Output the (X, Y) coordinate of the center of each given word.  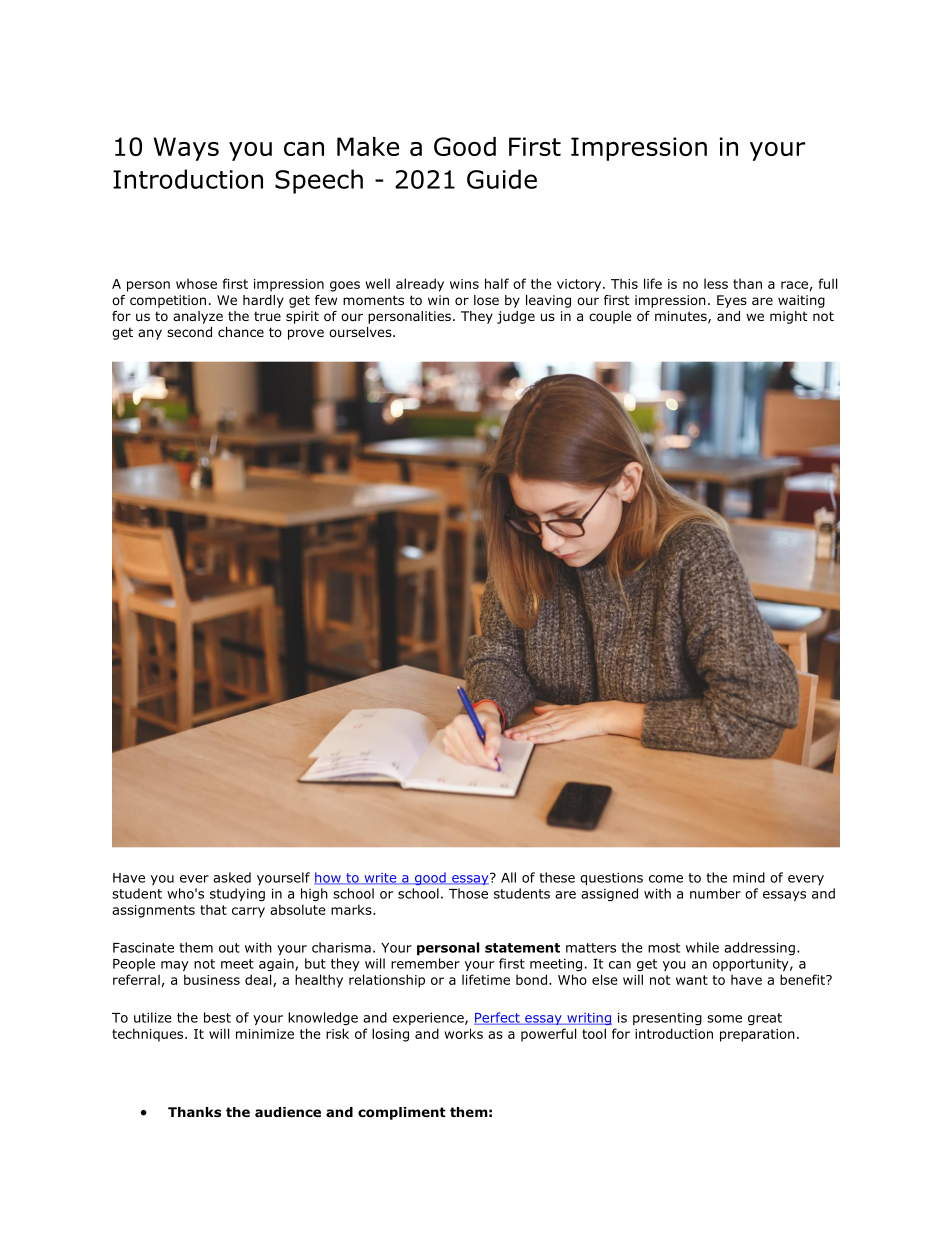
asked (232, 877)
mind (749, 877)
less (716, 283)
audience (288, 1112)
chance (241, 332)
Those (468, 893)
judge (516, 317)
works (464, 1033)
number (715, 893)
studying (237, 895)
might (789, 317)
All (508, 877)
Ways (186, 149)
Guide (502, 179)
